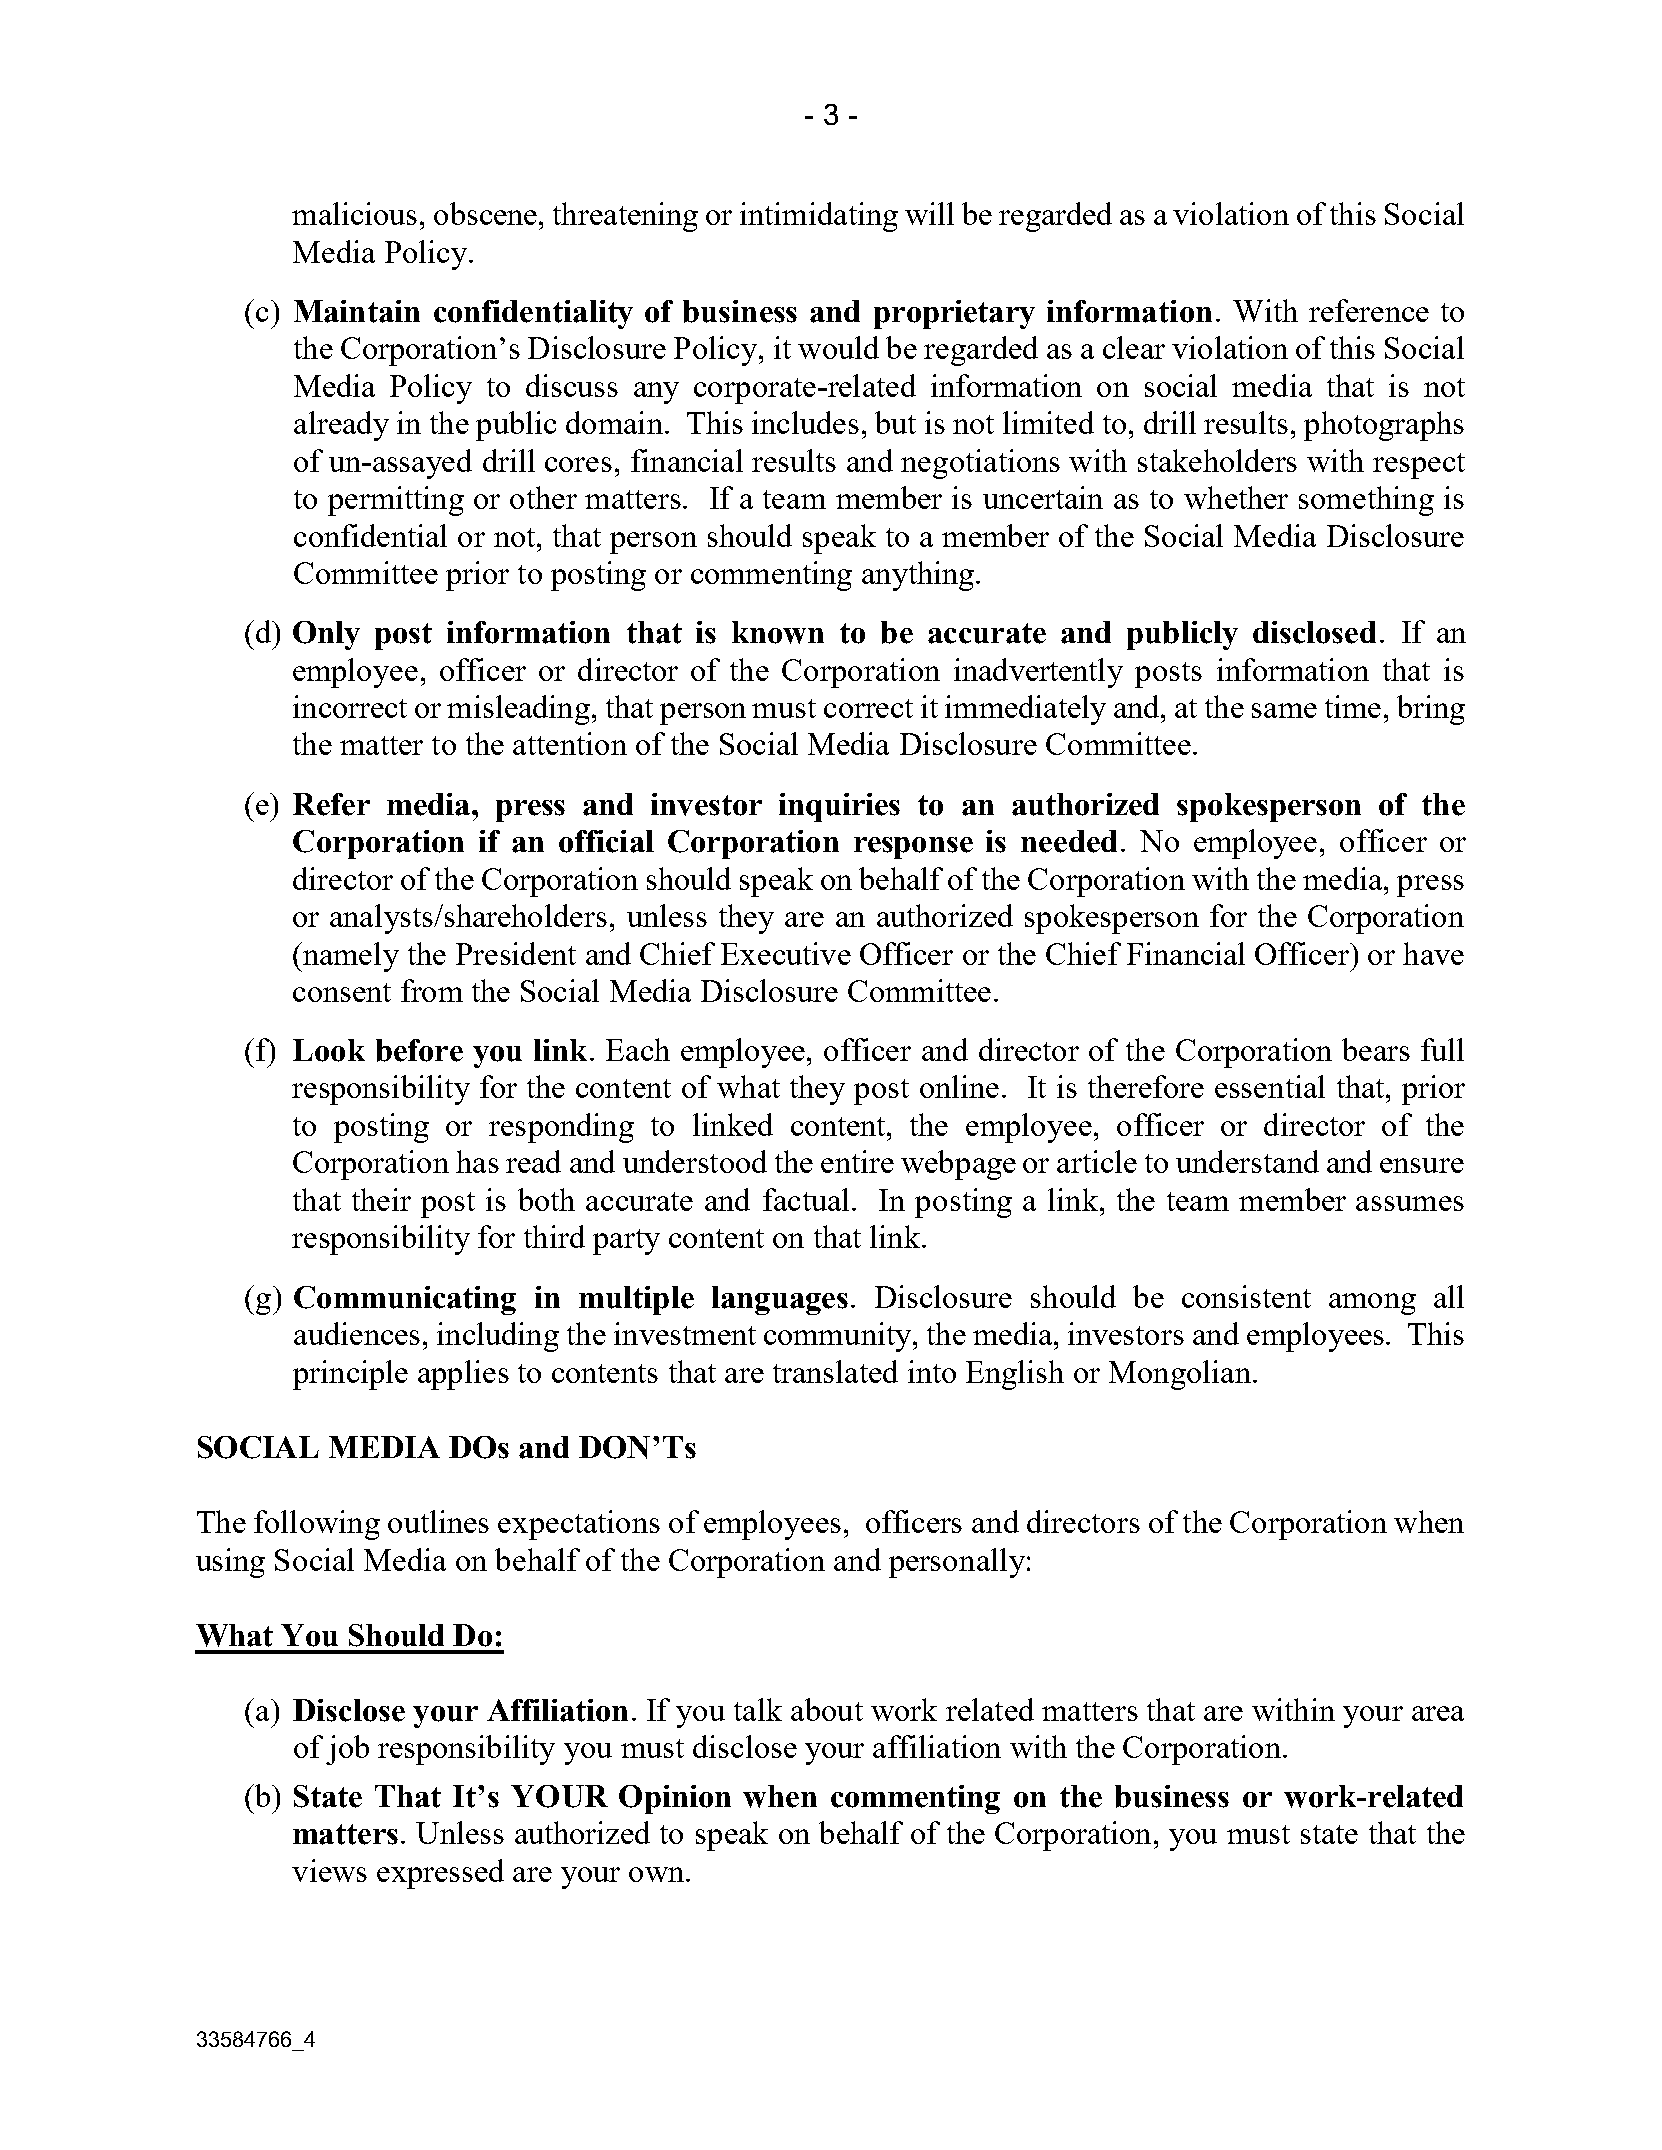 The height and width of the image is (2150, 1662). I want to click on principle, so click(350, 1375).
